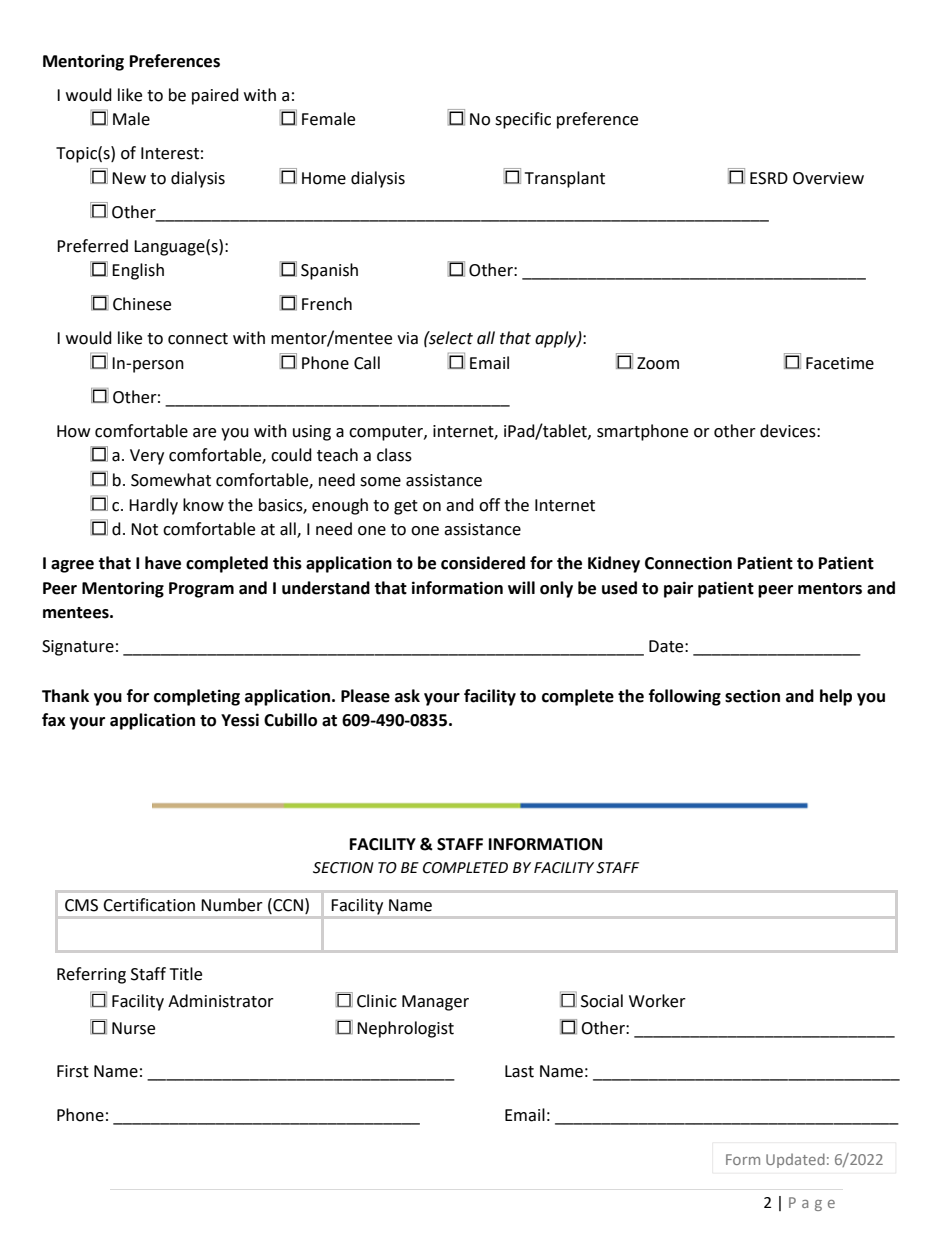  What do you see at coordinates (828, 178) in the page?
I see `Overview` at bounding box center [828, 178].
